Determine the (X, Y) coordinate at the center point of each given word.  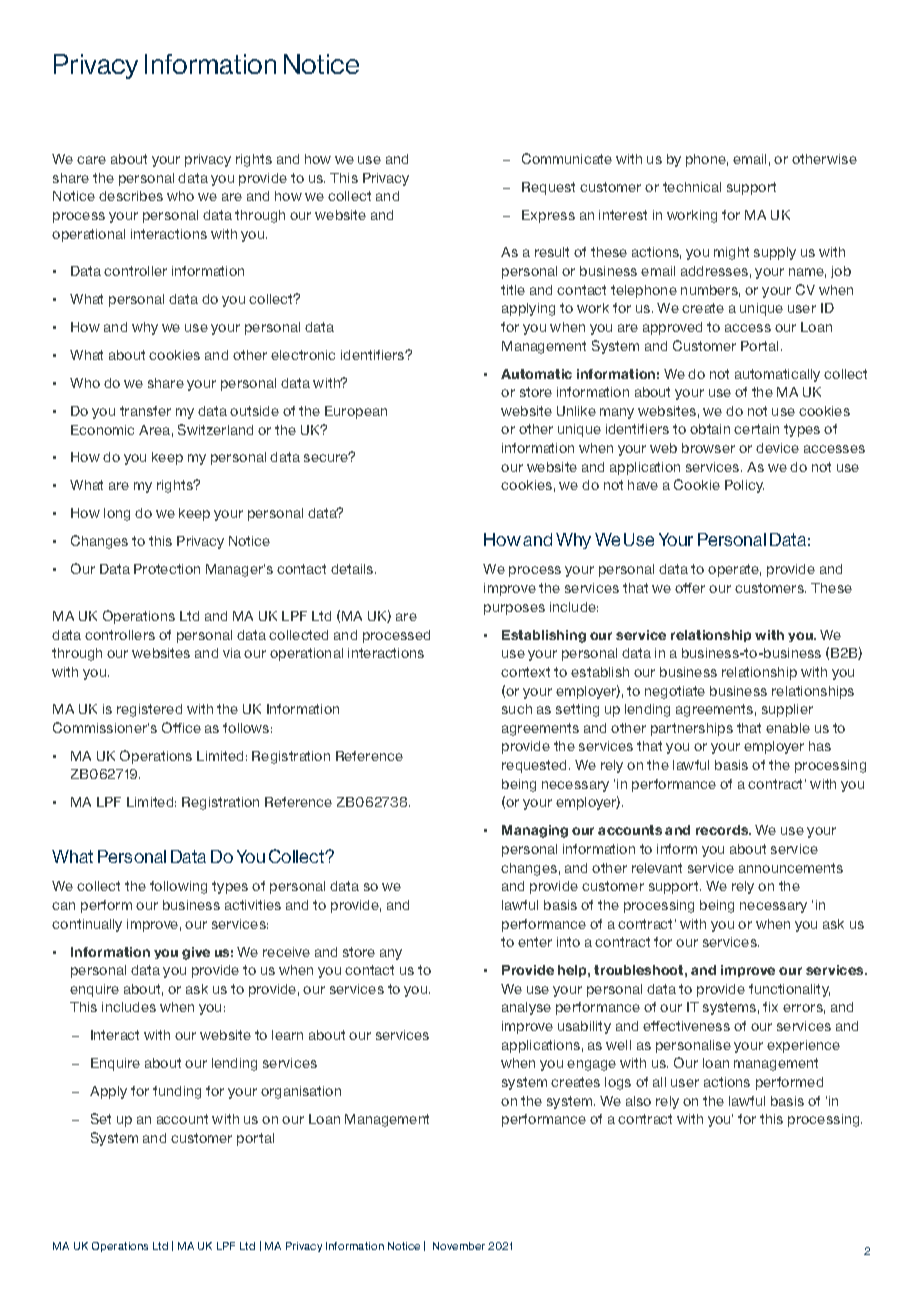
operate (734, 570)
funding (177, 1092)
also (638, 1101)
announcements (791, 868)
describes (131, 196)
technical (692, 187)
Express (548, 216)
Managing (535, 831)
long (117, 514)
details (353, 569)
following (178, 887)
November (459, 1246)
